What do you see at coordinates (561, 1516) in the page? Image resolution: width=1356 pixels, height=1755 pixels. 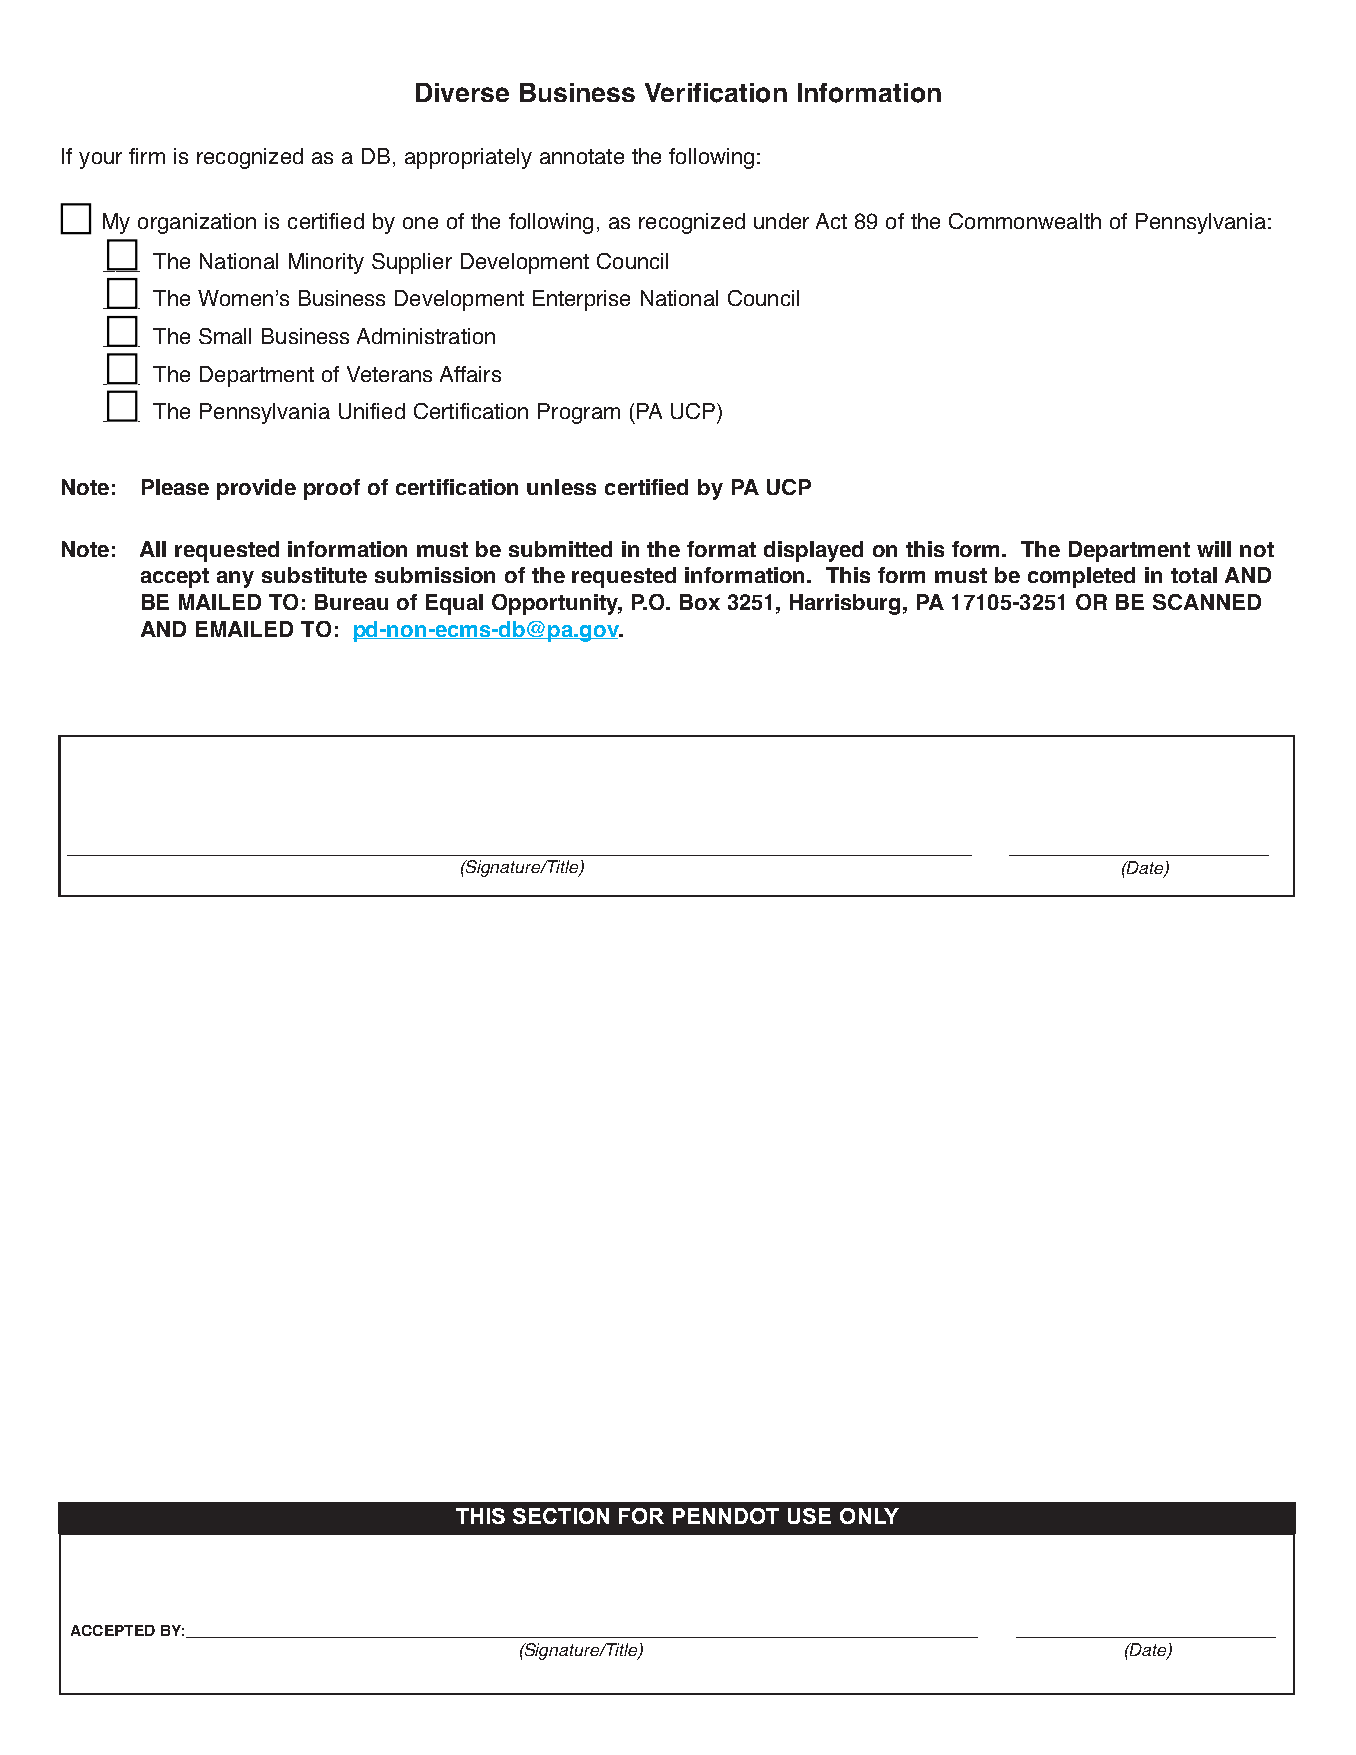 I see `SECTION` at bounding box center [561, 1516].
